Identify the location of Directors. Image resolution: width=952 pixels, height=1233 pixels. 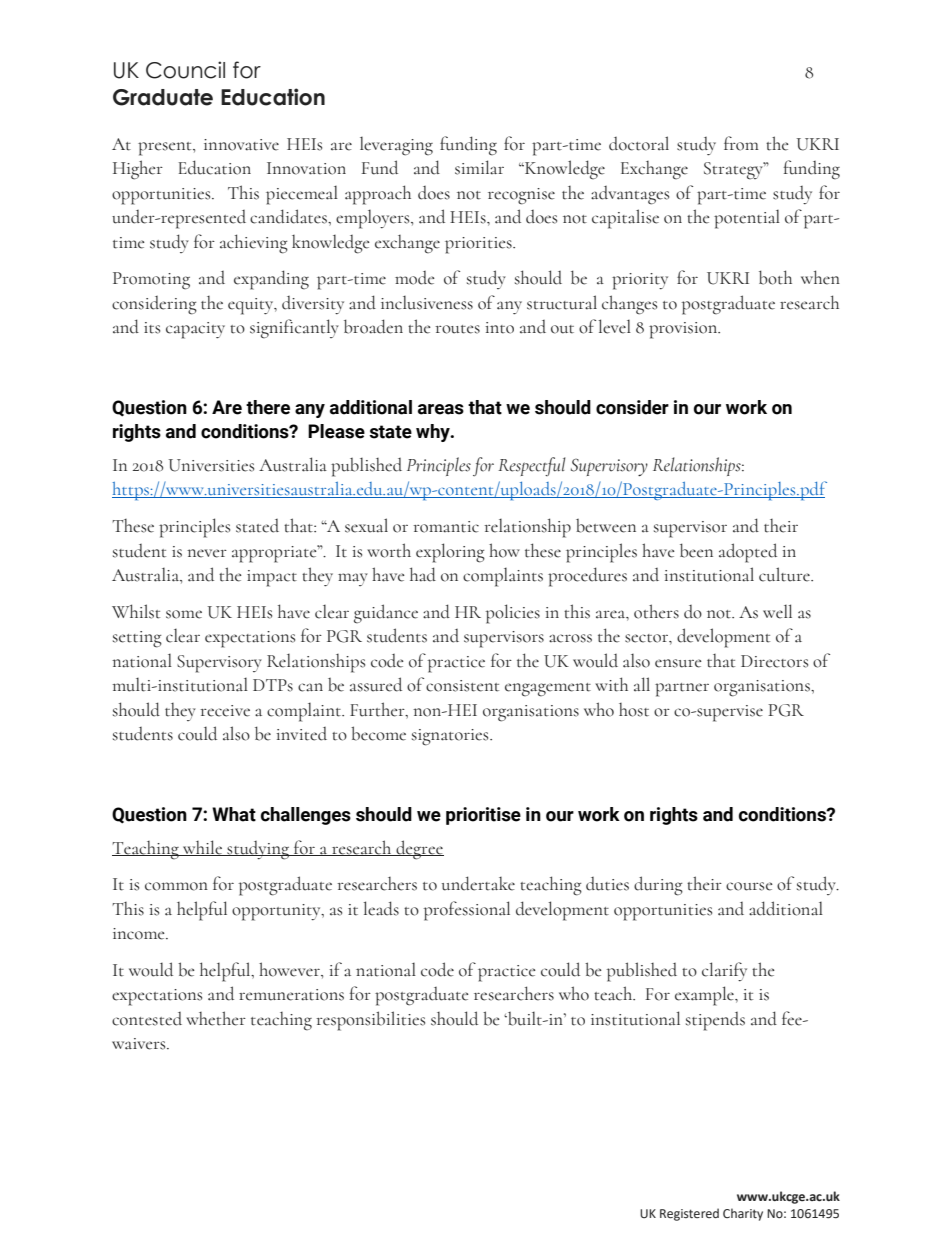
(774, 661).
